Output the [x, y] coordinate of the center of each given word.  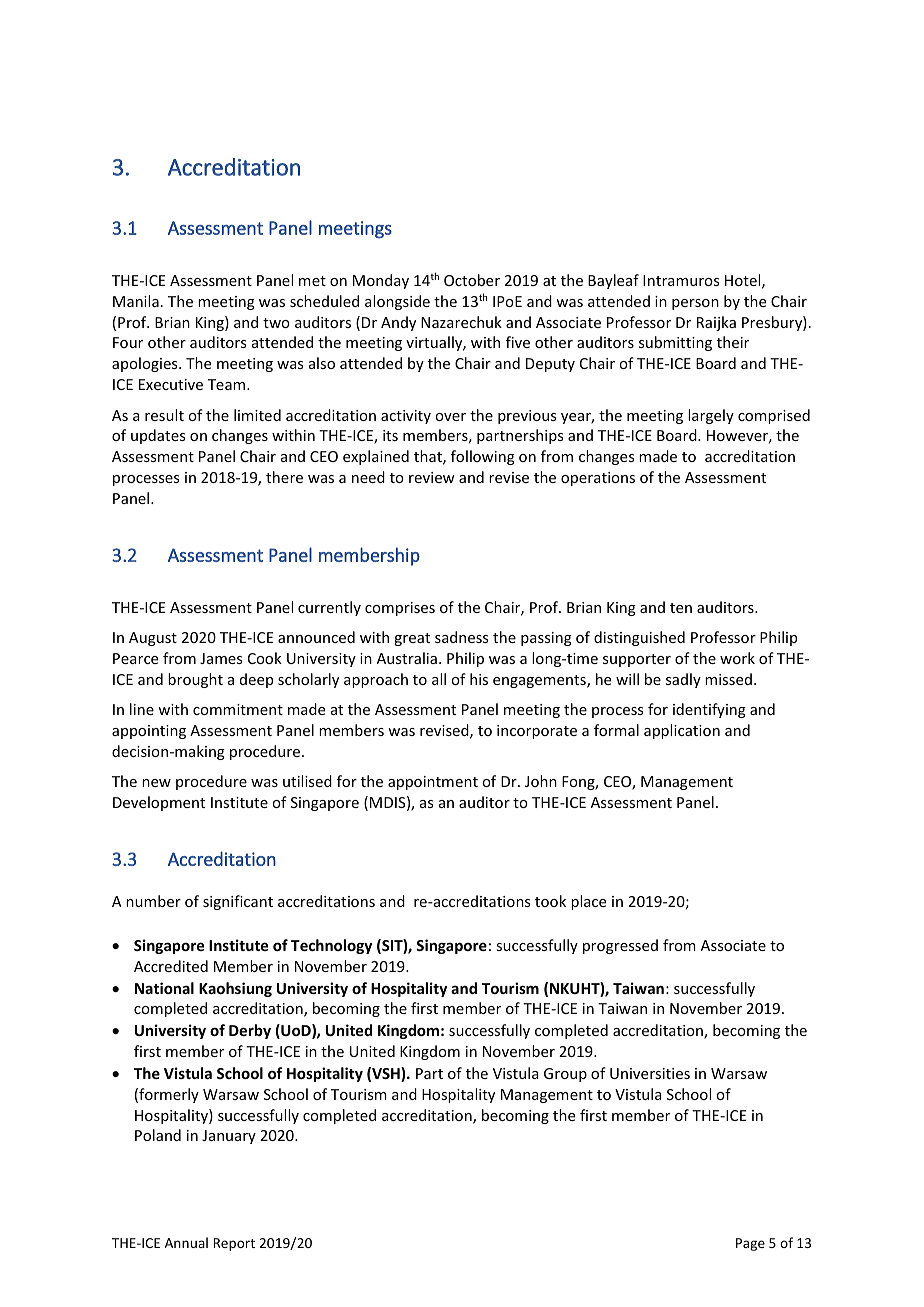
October [472, 280]
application [682, 731]
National [164, 988]
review [432, 477]
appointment [433, 783]
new [156, 783]
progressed [620, 946]
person [695, 304]
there [284, 477]
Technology [331, 946]
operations [598, 479]
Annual [186, 1242]
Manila [136, 301]
